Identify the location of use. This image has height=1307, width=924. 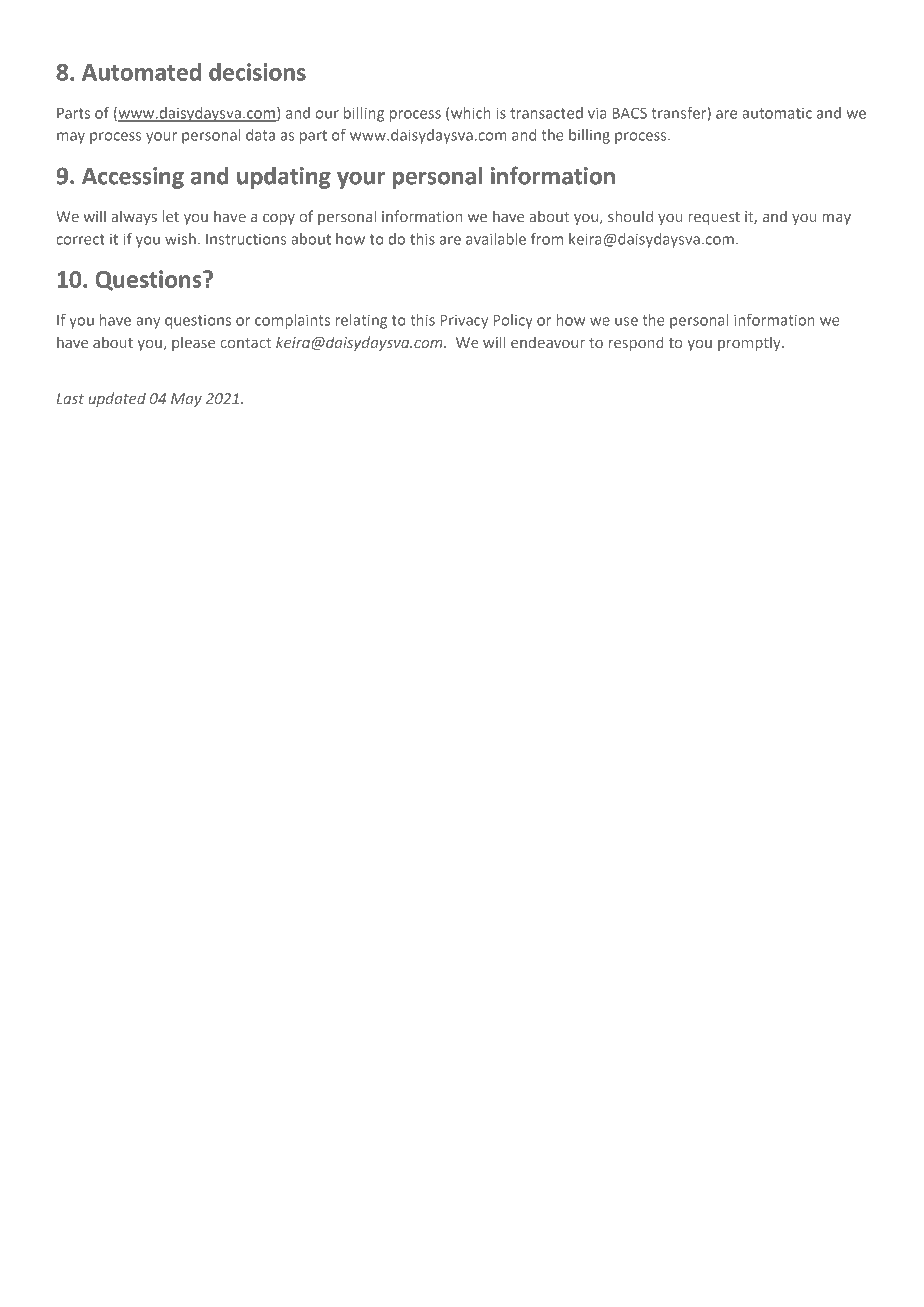
(626, 321).
